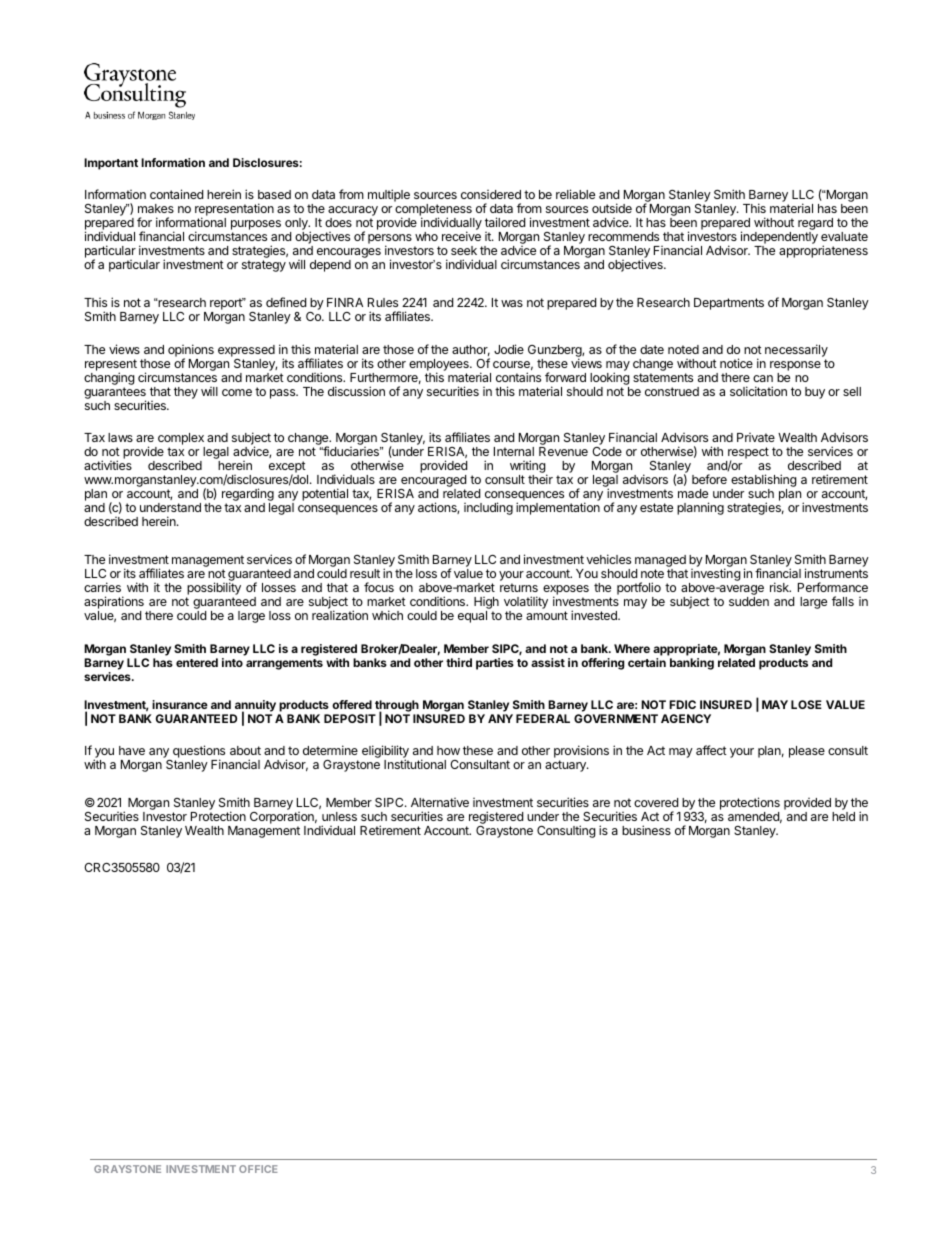 This page has width=952, height=1233. I want to click on OFFICE, so click(258, 1169).
